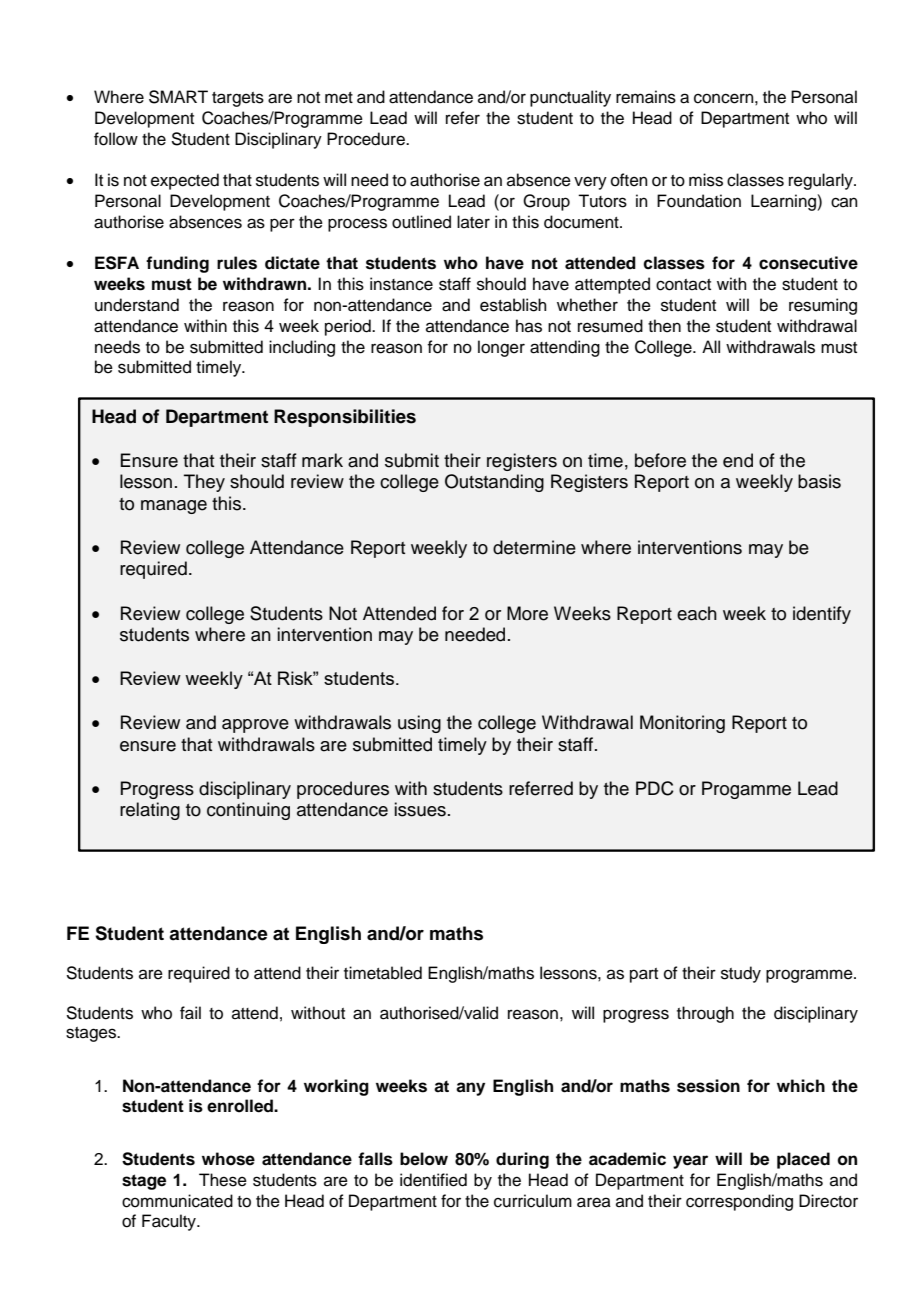 This page has height=1308, width=924. I want to click on PDC, so click(655, 788).
